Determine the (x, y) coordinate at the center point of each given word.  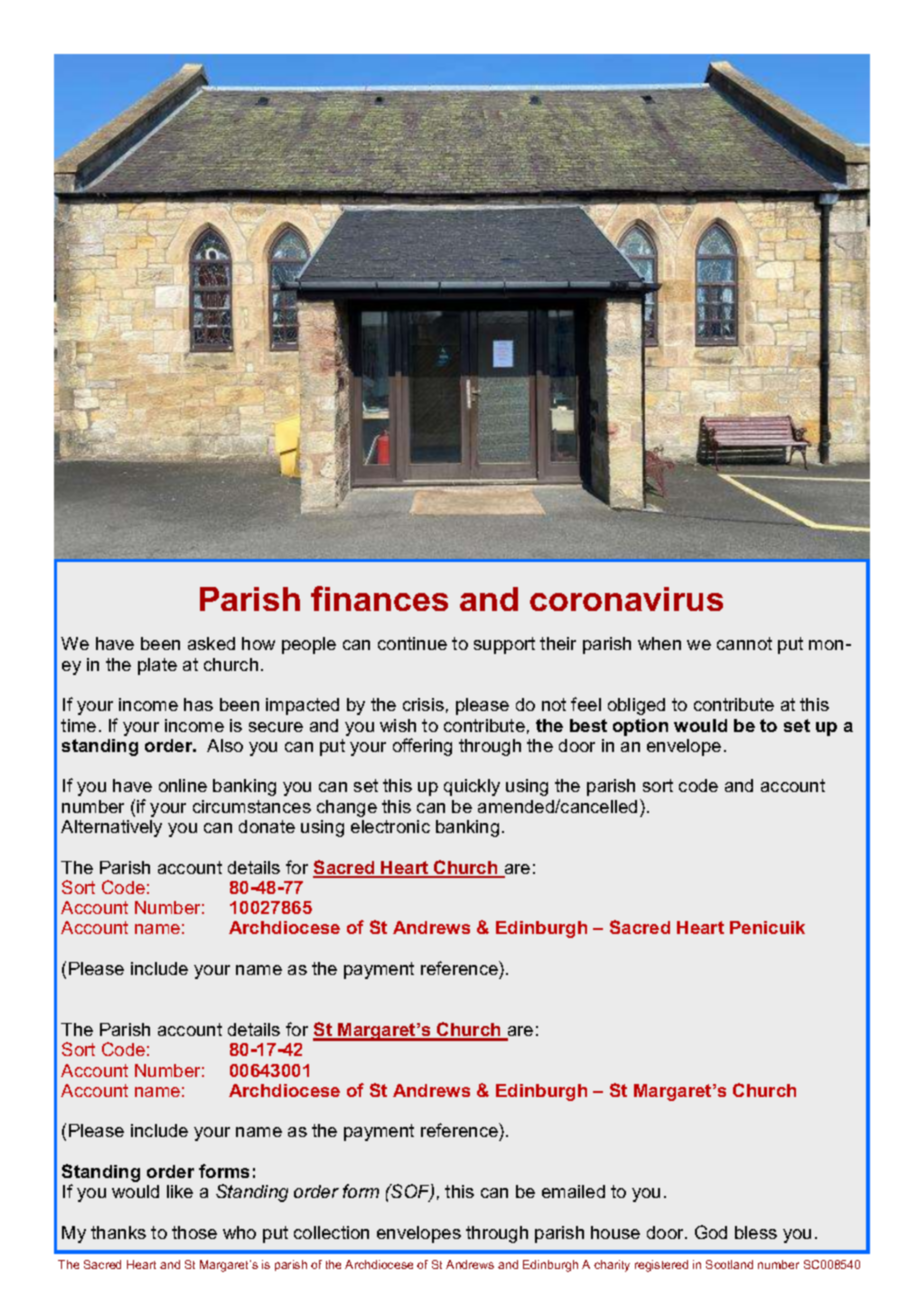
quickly (472, 787)
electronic (390, 826)
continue (412, 643)
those (194, 1232)
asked (211, 643)
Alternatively (111, 828)
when (659, 643)
